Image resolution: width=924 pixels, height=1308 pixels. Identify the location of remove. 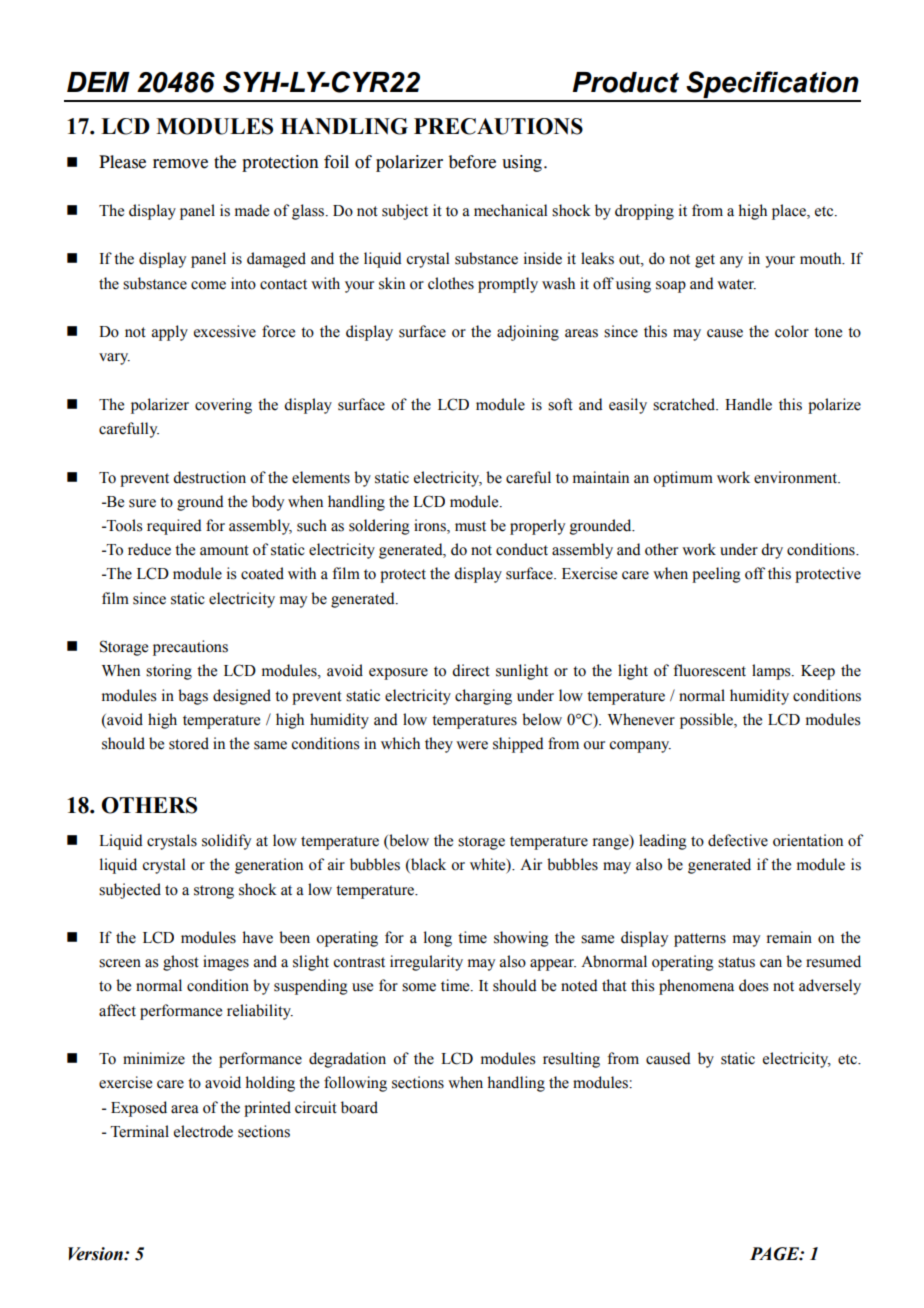
(180, 164).
